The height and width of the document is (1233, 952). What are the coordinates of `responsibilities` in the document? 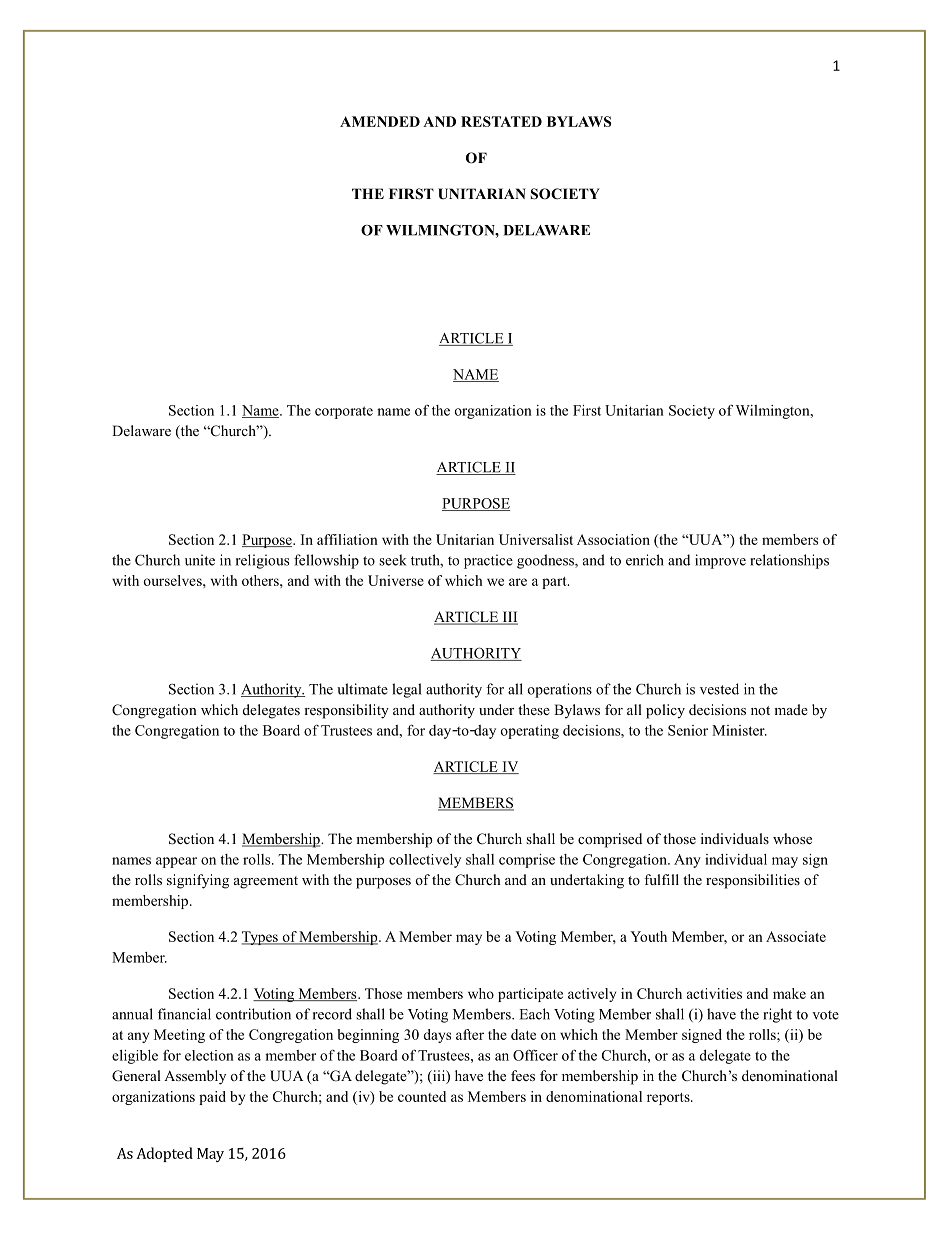 It's located at (753, 881).
